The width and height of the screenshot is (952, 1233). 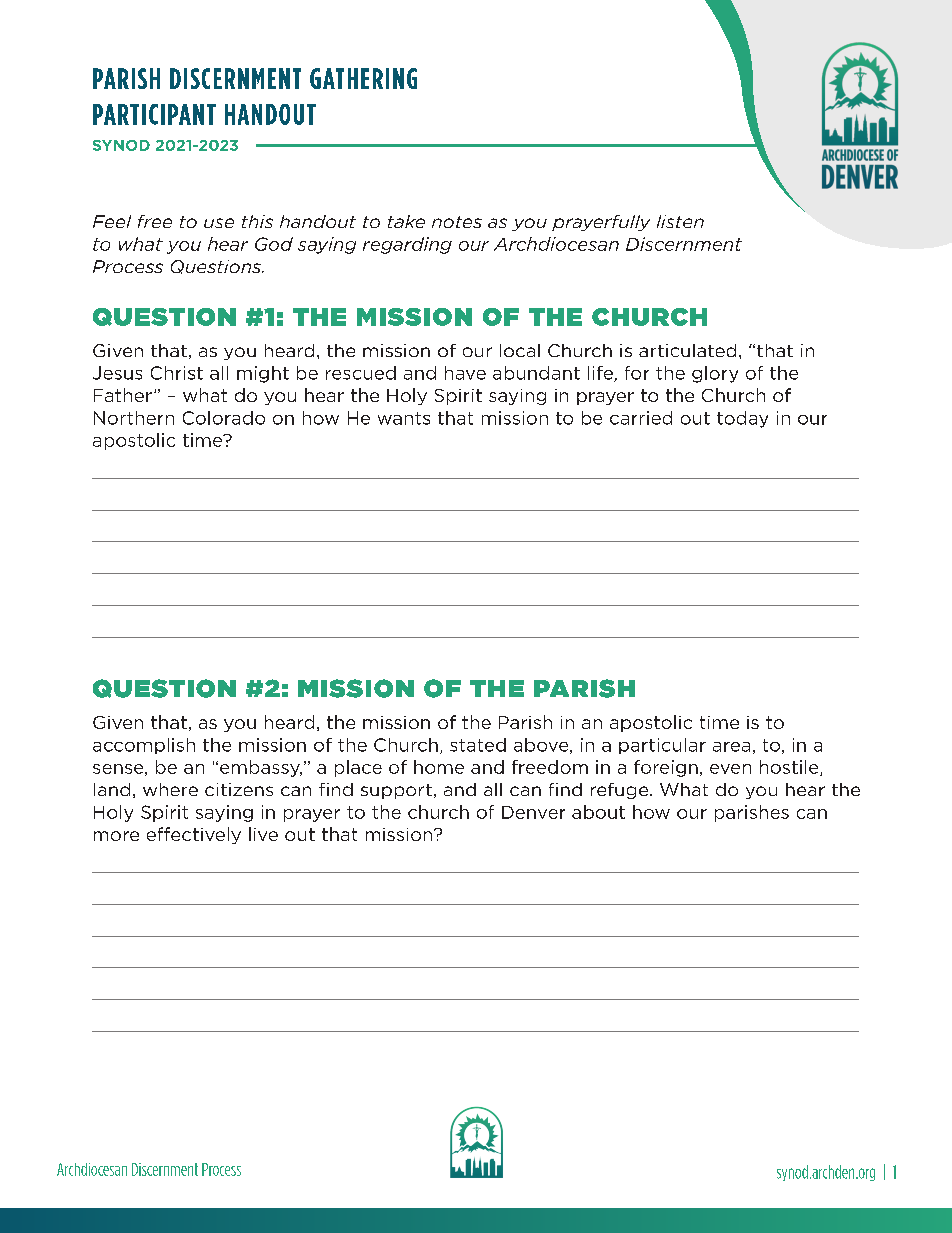 What do you see at coordinates (687, 350) in the screenshot?
I see `articulated` at bounding box center [687, 350].
